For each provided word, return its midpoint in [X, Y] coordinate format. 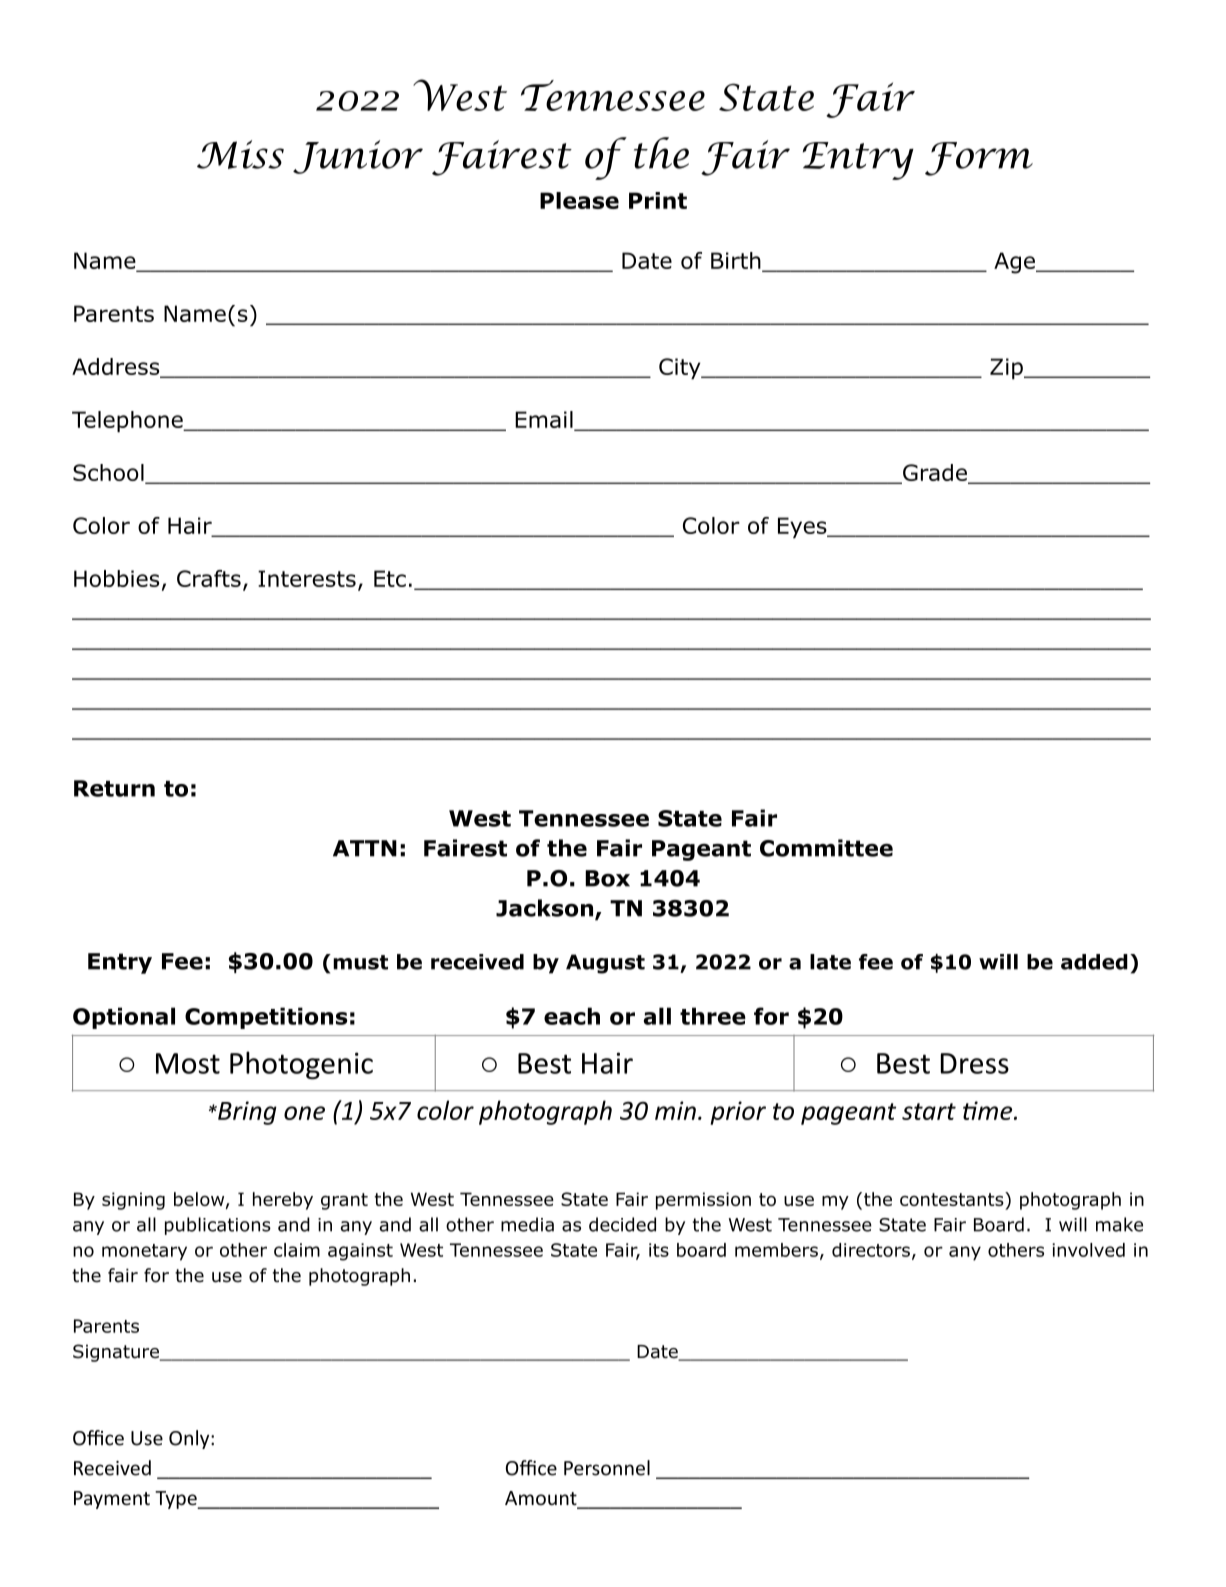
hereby [283, 1201]
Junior [358, 157]
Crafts [209, 578]
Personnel [607, 1468]
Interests [307, 578]
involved [1088, 1250]
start [929, 1111]
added [1094, 962]
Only [190, 1439]
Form [979, 159]
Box [607, 878]
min [675, 1110]
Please [579, 200]
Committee [826, 848]
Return [114, 788]
